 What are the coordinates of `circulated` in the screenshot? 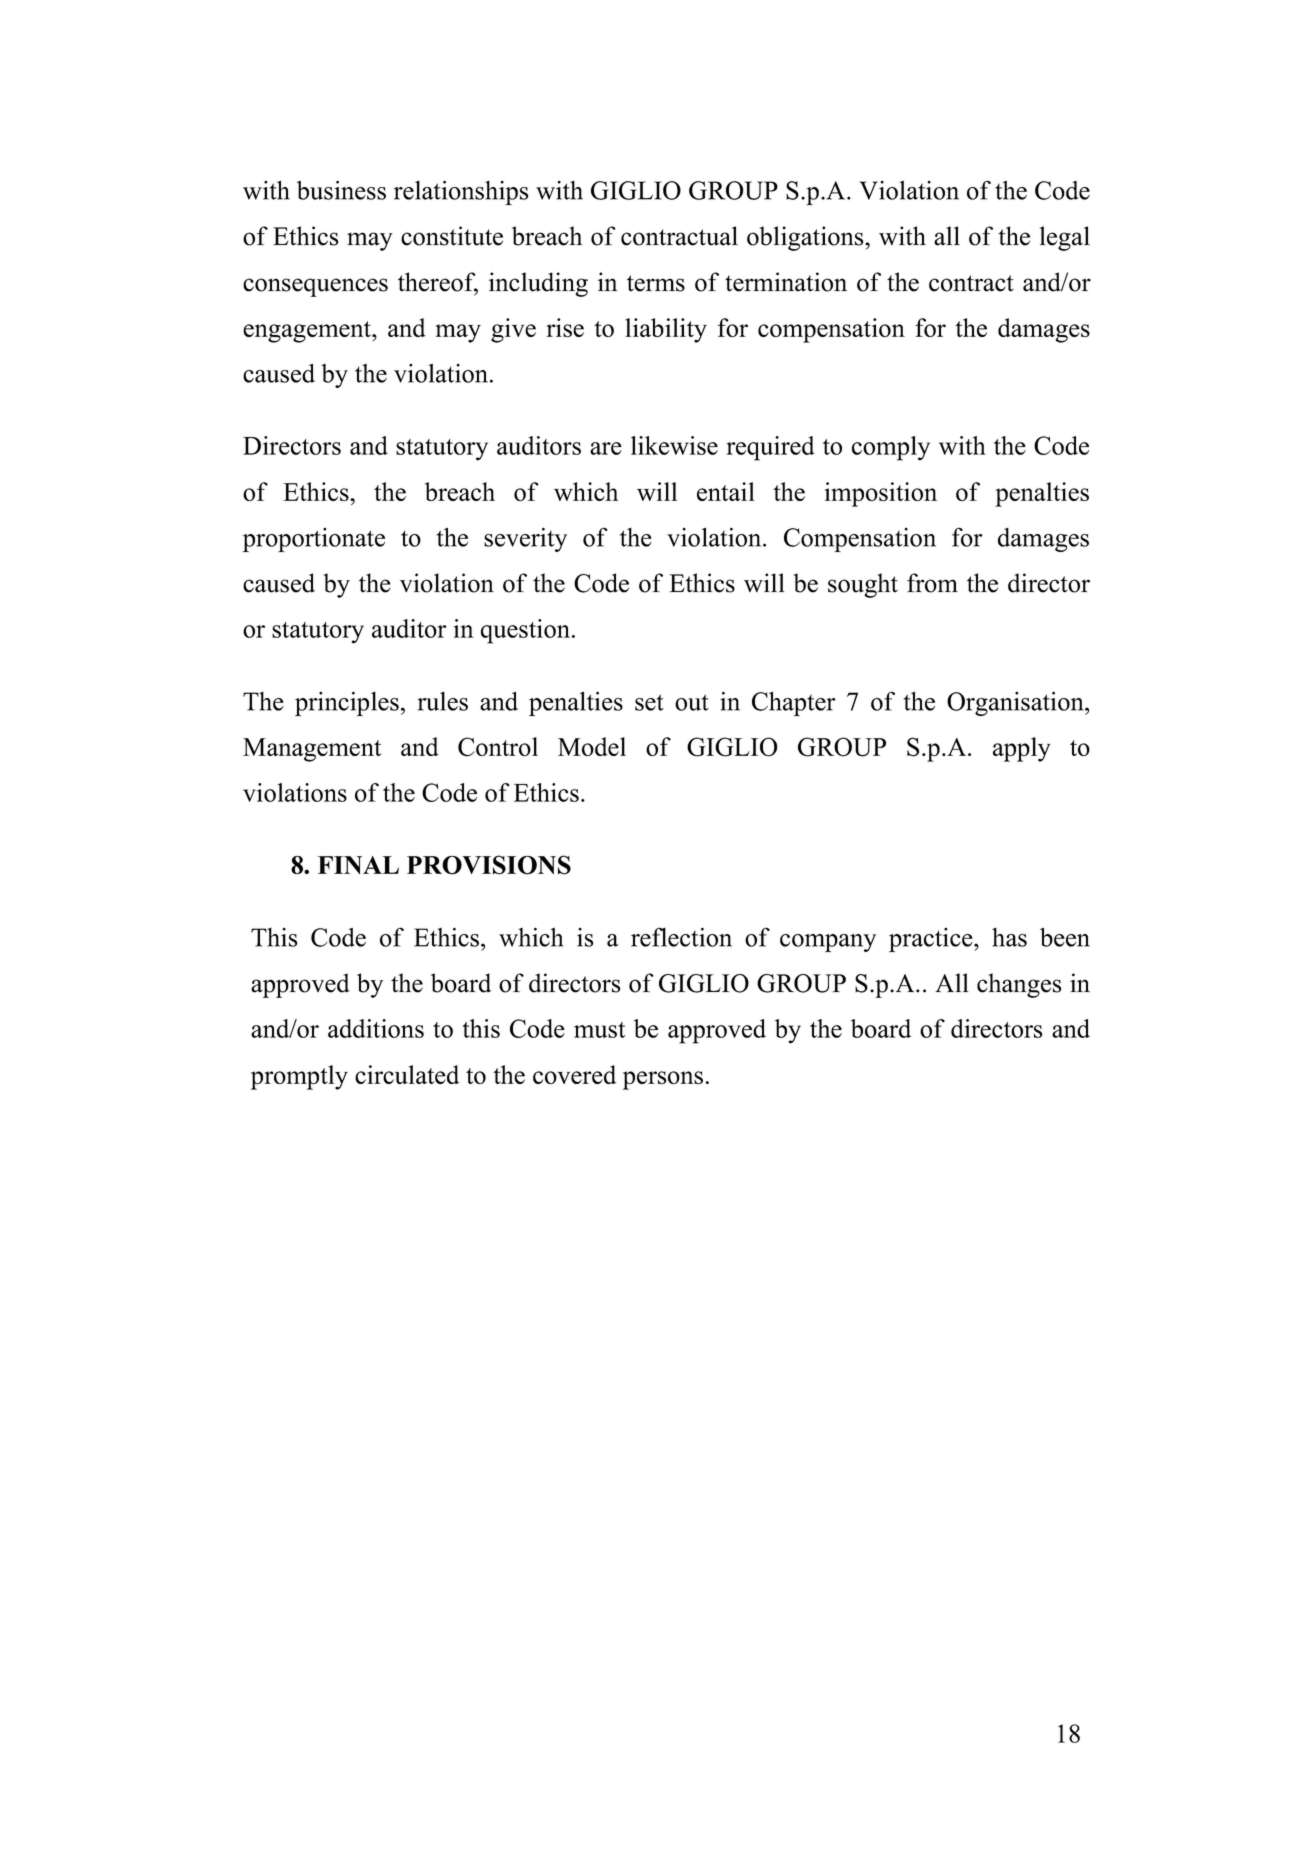 It's located at (407, 1074).
